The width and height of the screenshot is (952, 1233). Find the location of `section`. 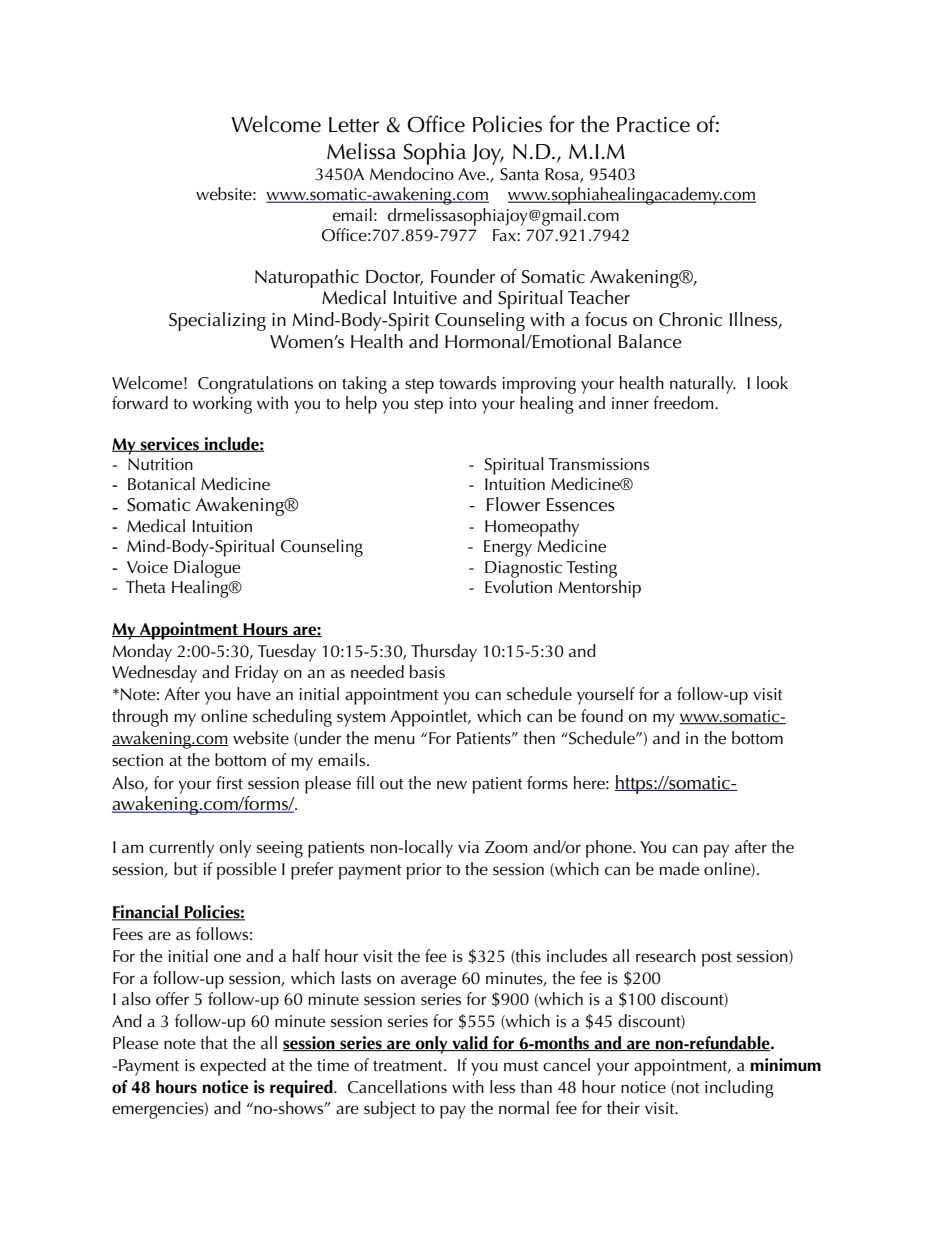

section is located at coordinates (137, 760).
